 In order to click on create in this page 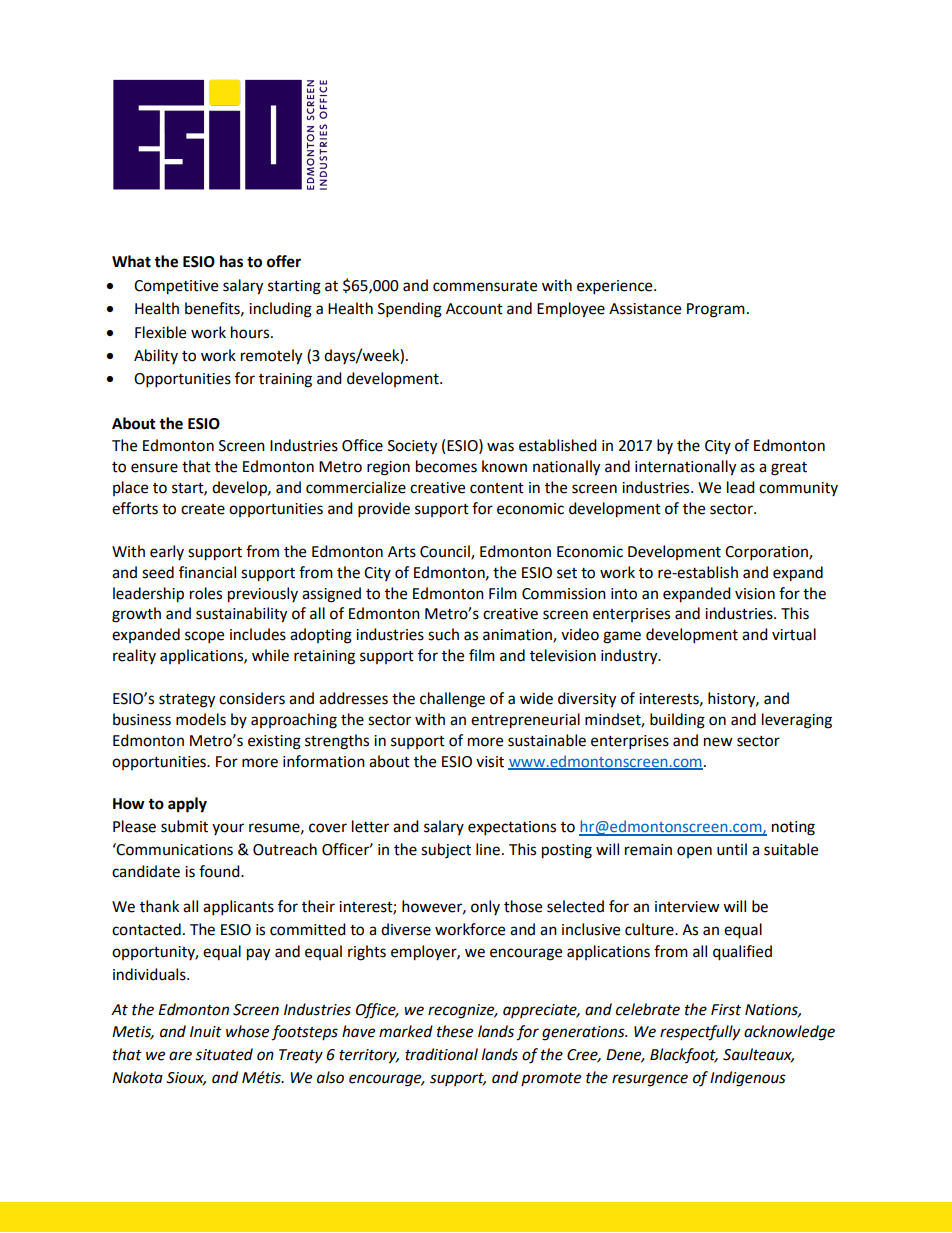, I will do `click(203, 509)`.
